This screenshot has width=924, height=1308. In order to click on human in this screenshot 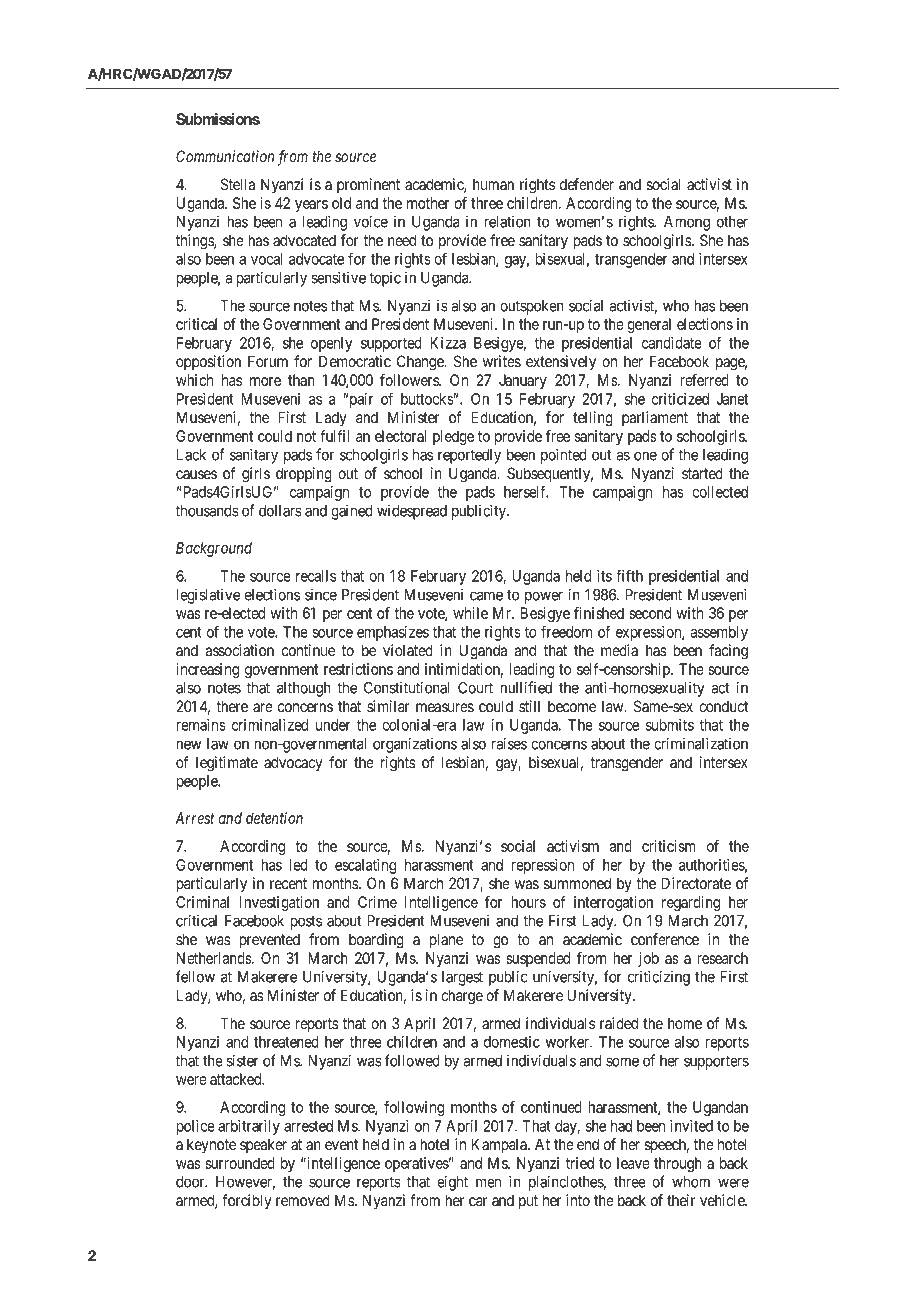, I will do `click(493, 184)`.
